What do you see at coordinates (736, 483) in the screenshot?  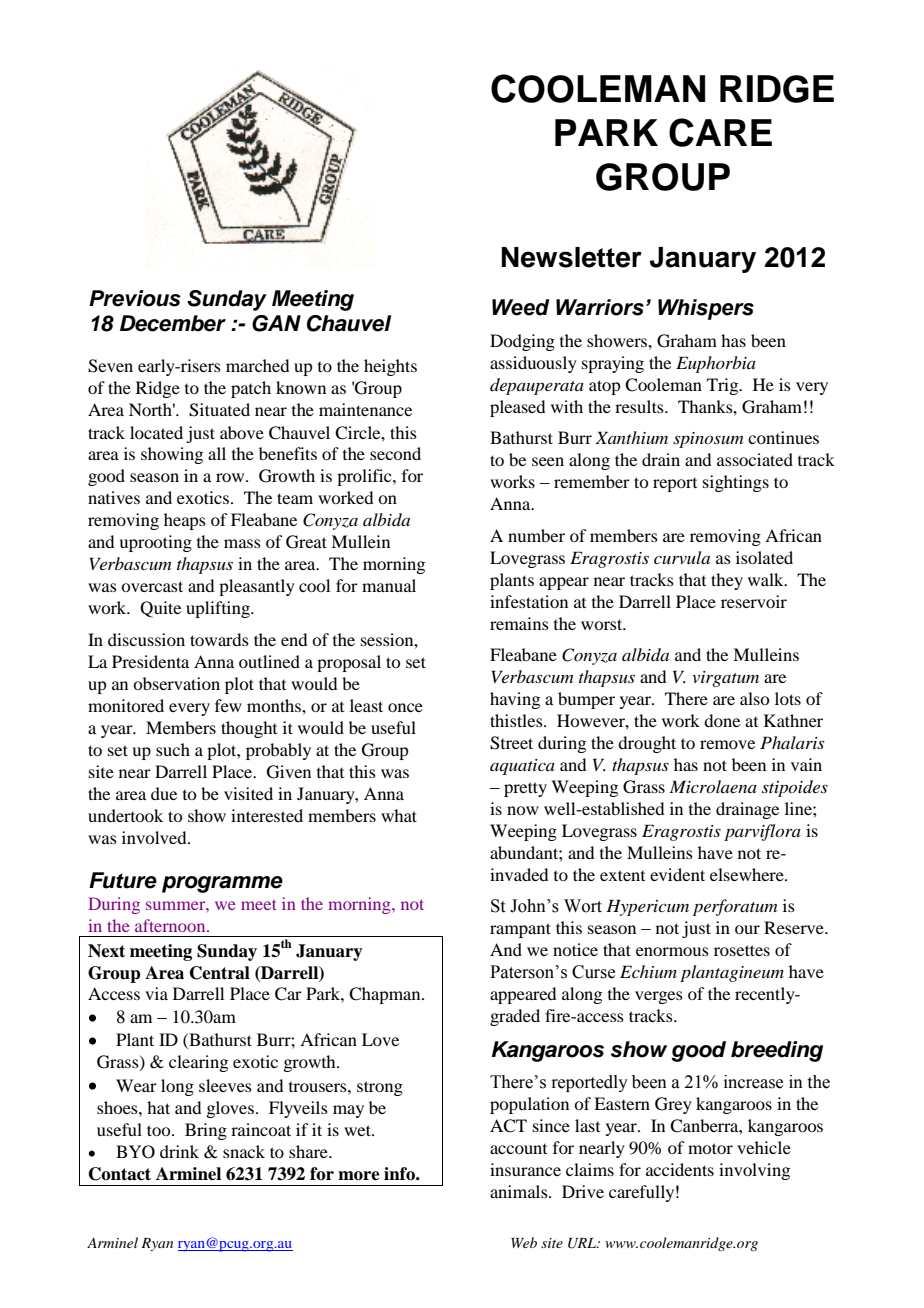 I see `sightings` at bounding box center [736, 483].
